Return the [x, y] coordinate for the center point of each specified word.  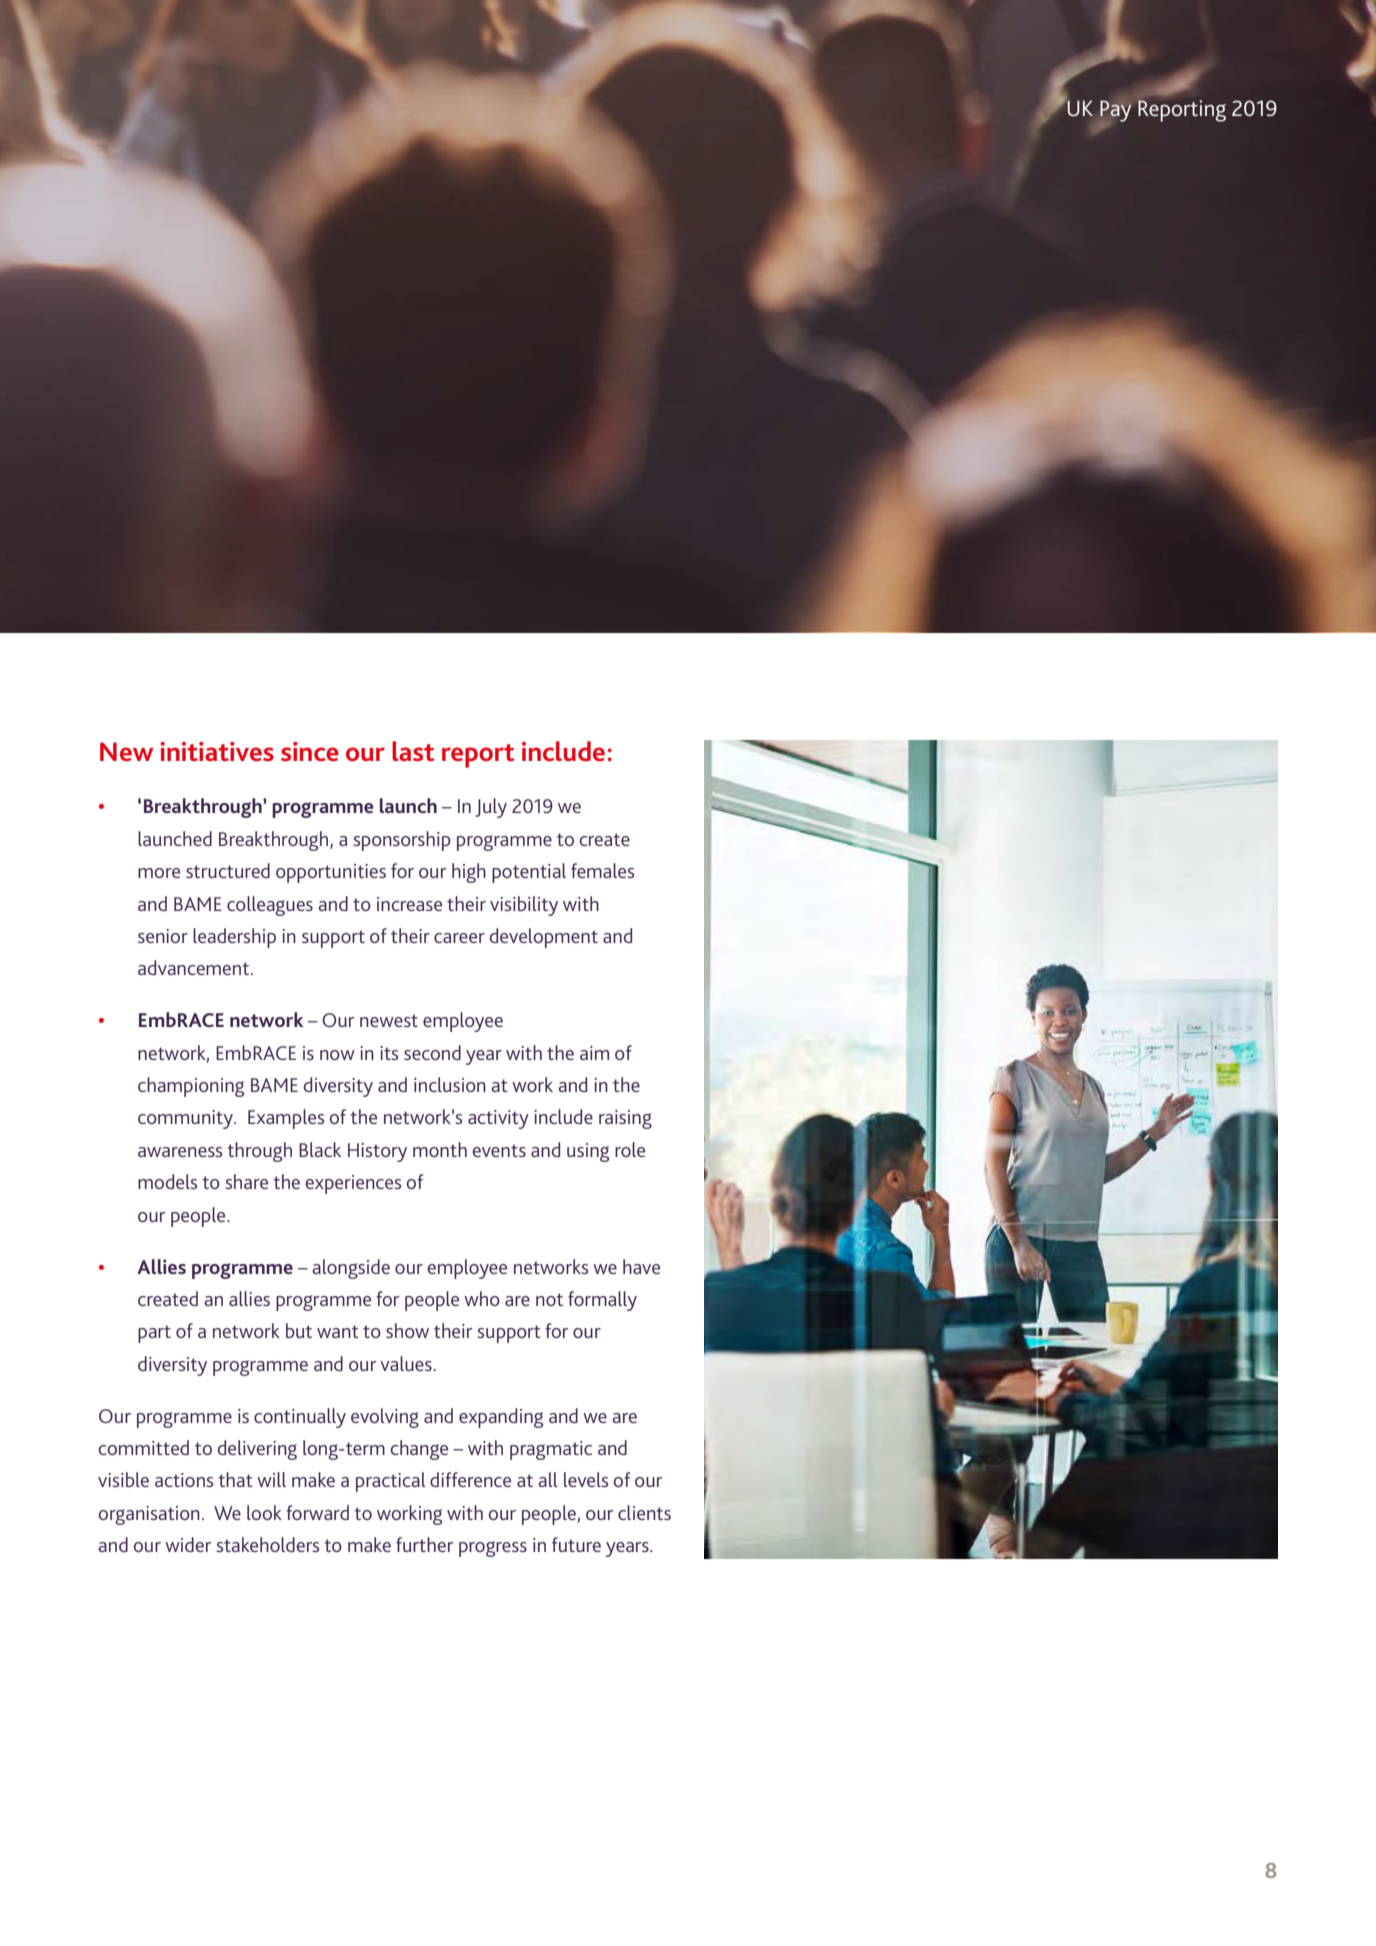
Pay [1115, 111]
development [543, 938]
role [630, 1149]
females [602, 870]
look [264, 1512]
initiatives [217, 751]
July [491, 808]
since [310, 752]
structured [228, 870]
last [413, 751]
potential [529, 873]
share [246, 1181]
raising [625, 1119]
